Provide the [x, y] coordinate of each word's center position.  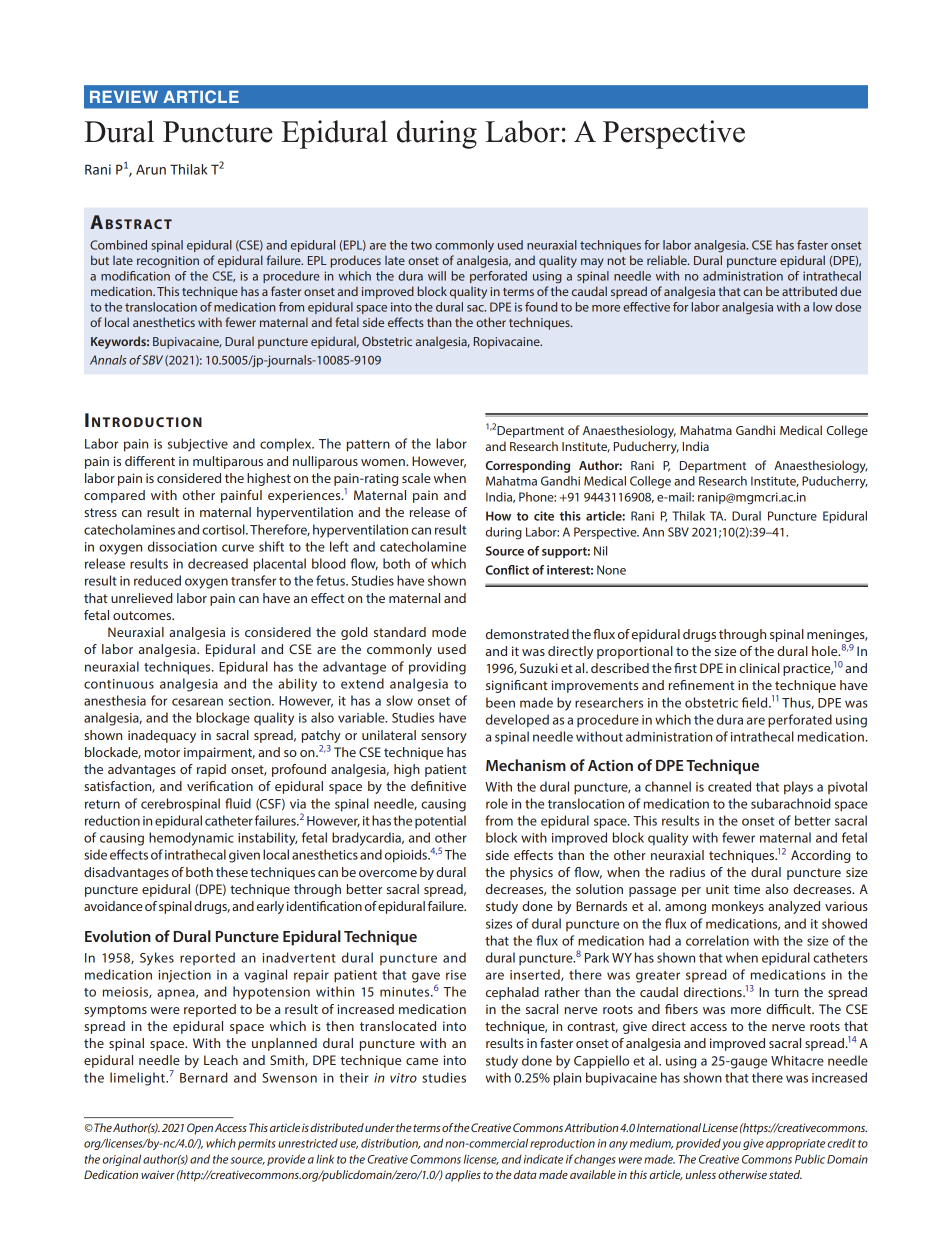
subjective [198, 445]
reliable [668, 260]
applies [463, 1176]
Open [200, 1129]
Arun [151, 169]
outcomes [143, 615]
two [421, 245]
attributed [809, 291]
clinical [759, 668]
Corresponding [528, 466]
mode [449, 632]
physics [531, 873]
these [232, 872]
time [747, 889]
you [731, 1145]
